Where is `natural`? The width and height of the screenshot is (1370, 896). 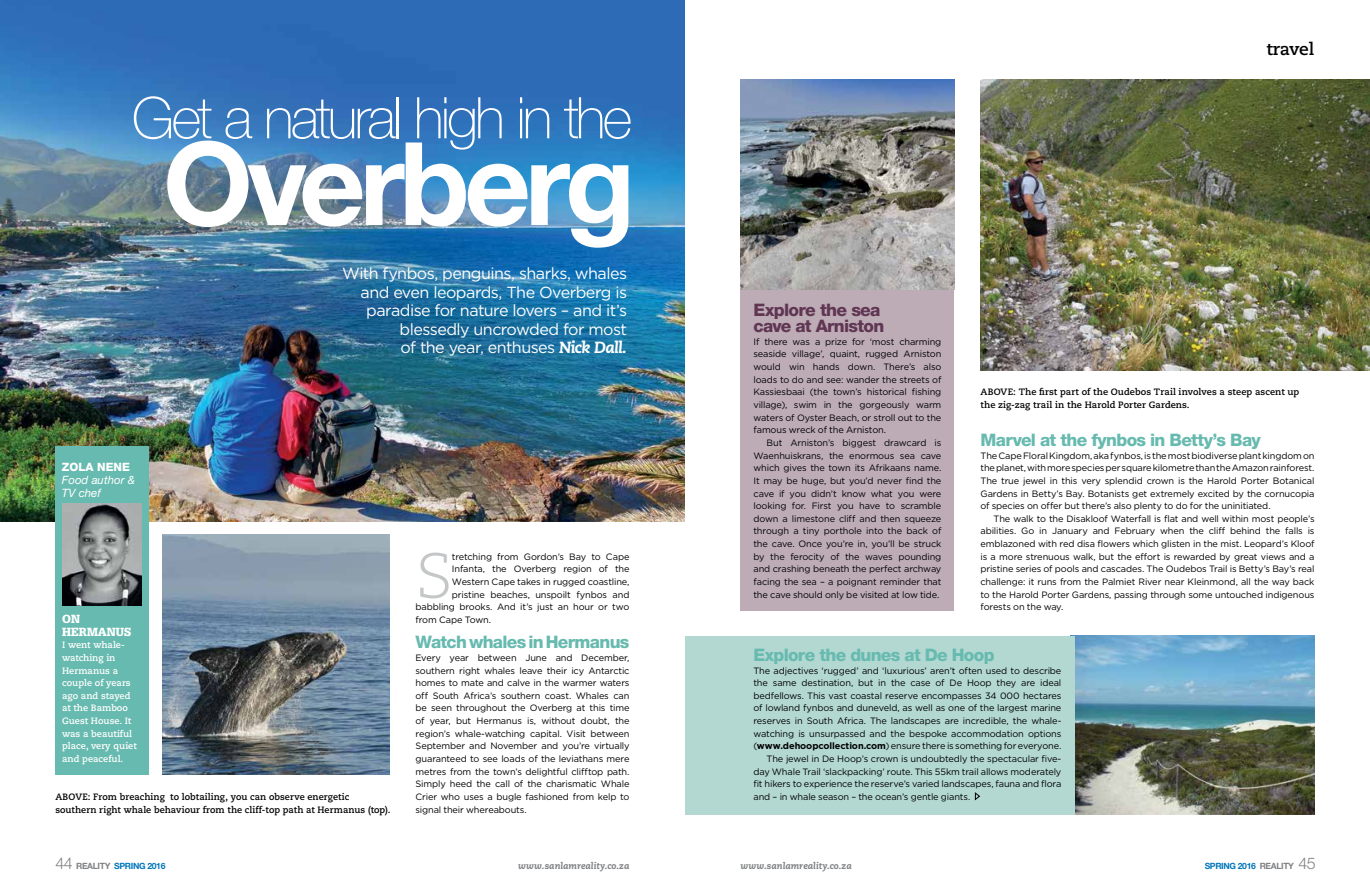
natural is located at coordinates (333, 118).
